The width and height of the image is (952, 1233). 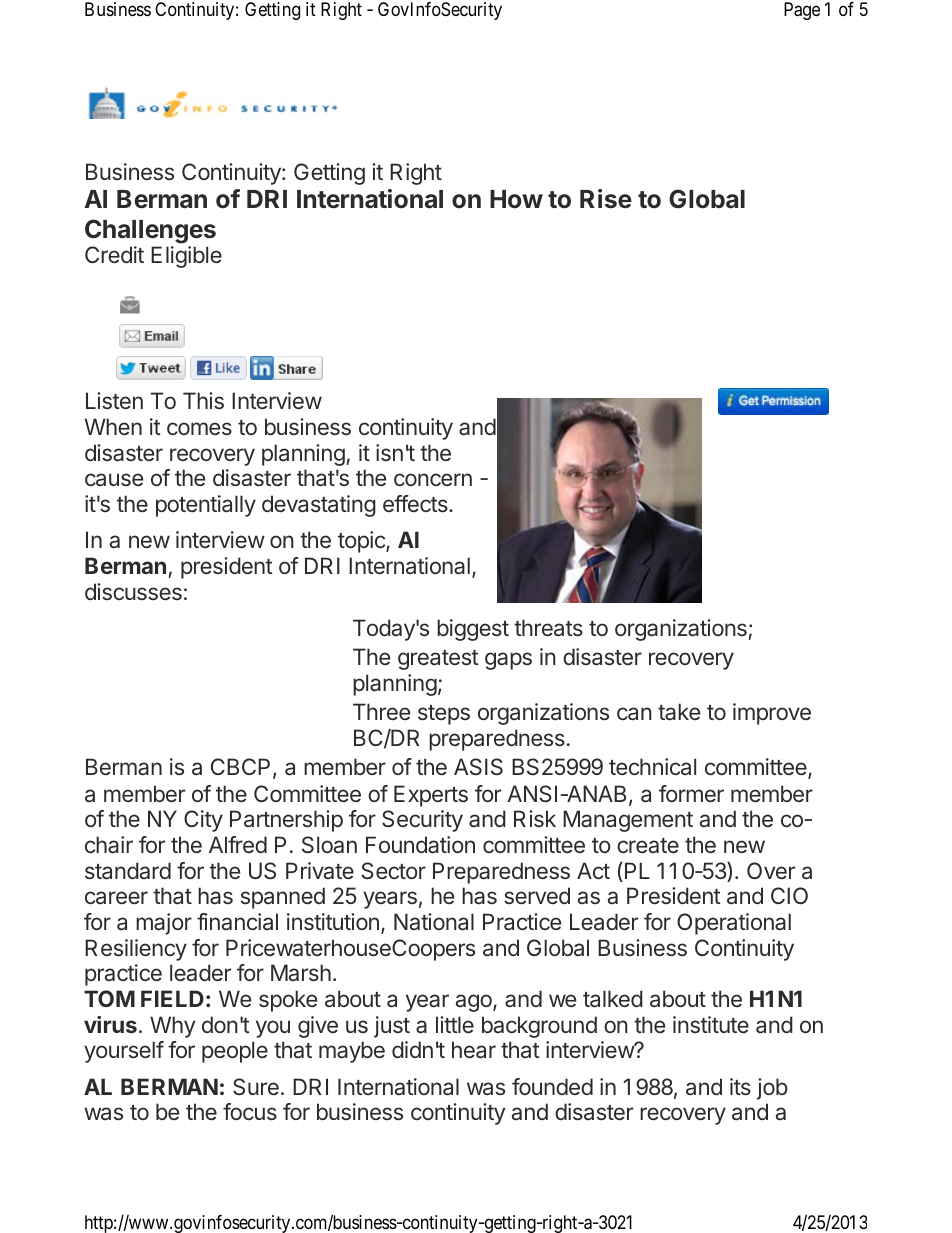 I want to click on Challenges, so click(x=150, y=231).
